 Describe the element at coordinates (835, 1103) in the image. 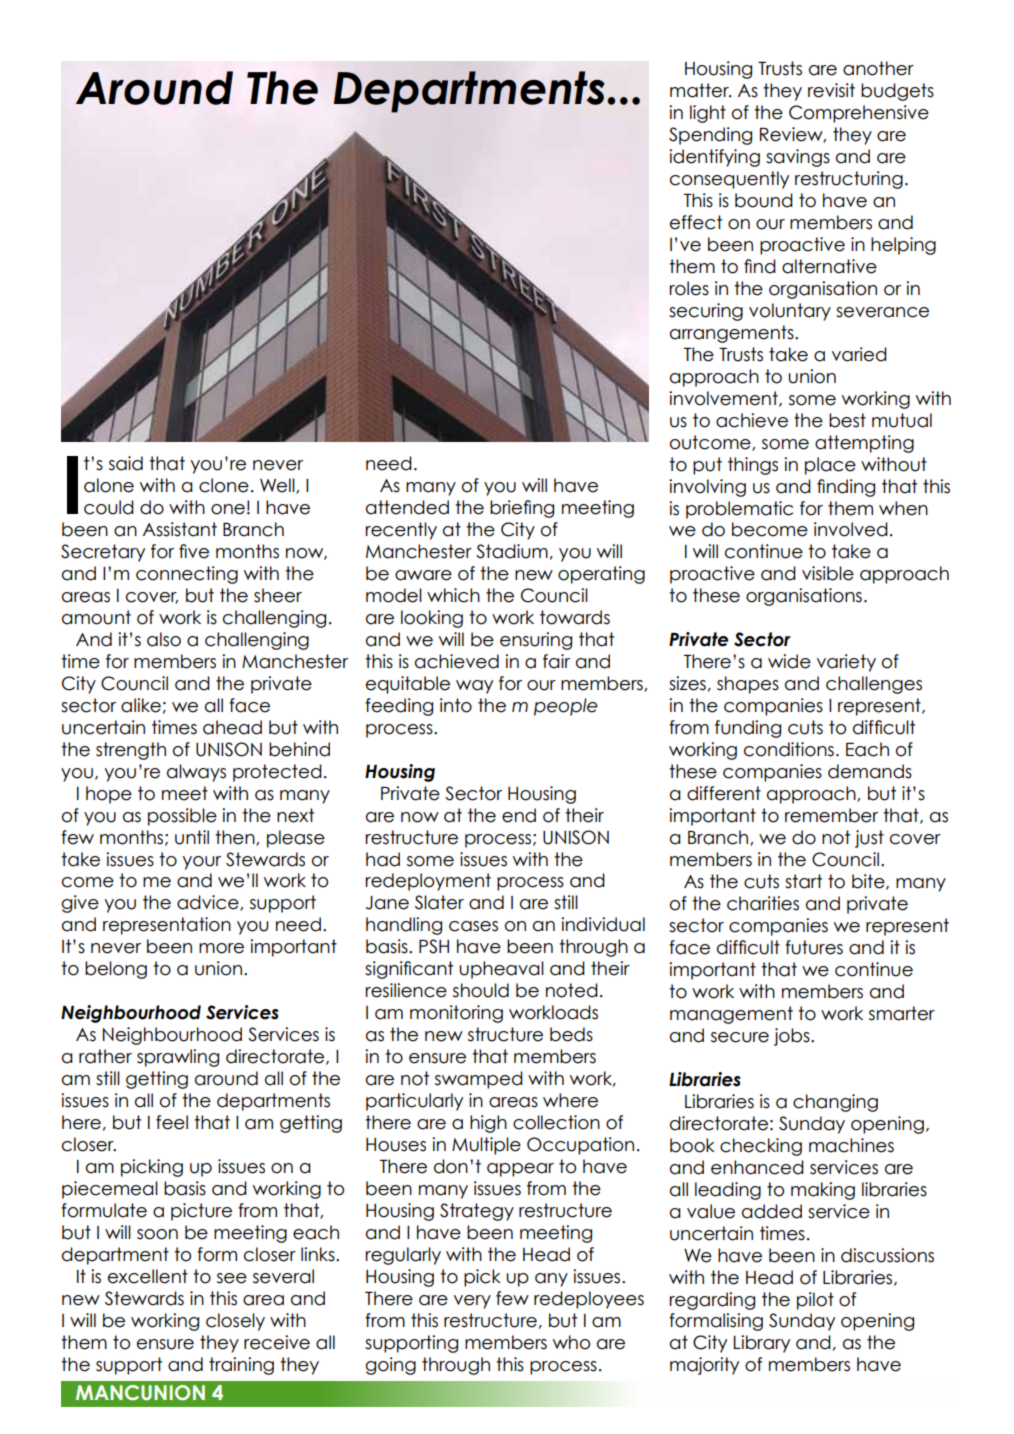

I see `changing` at that location.
